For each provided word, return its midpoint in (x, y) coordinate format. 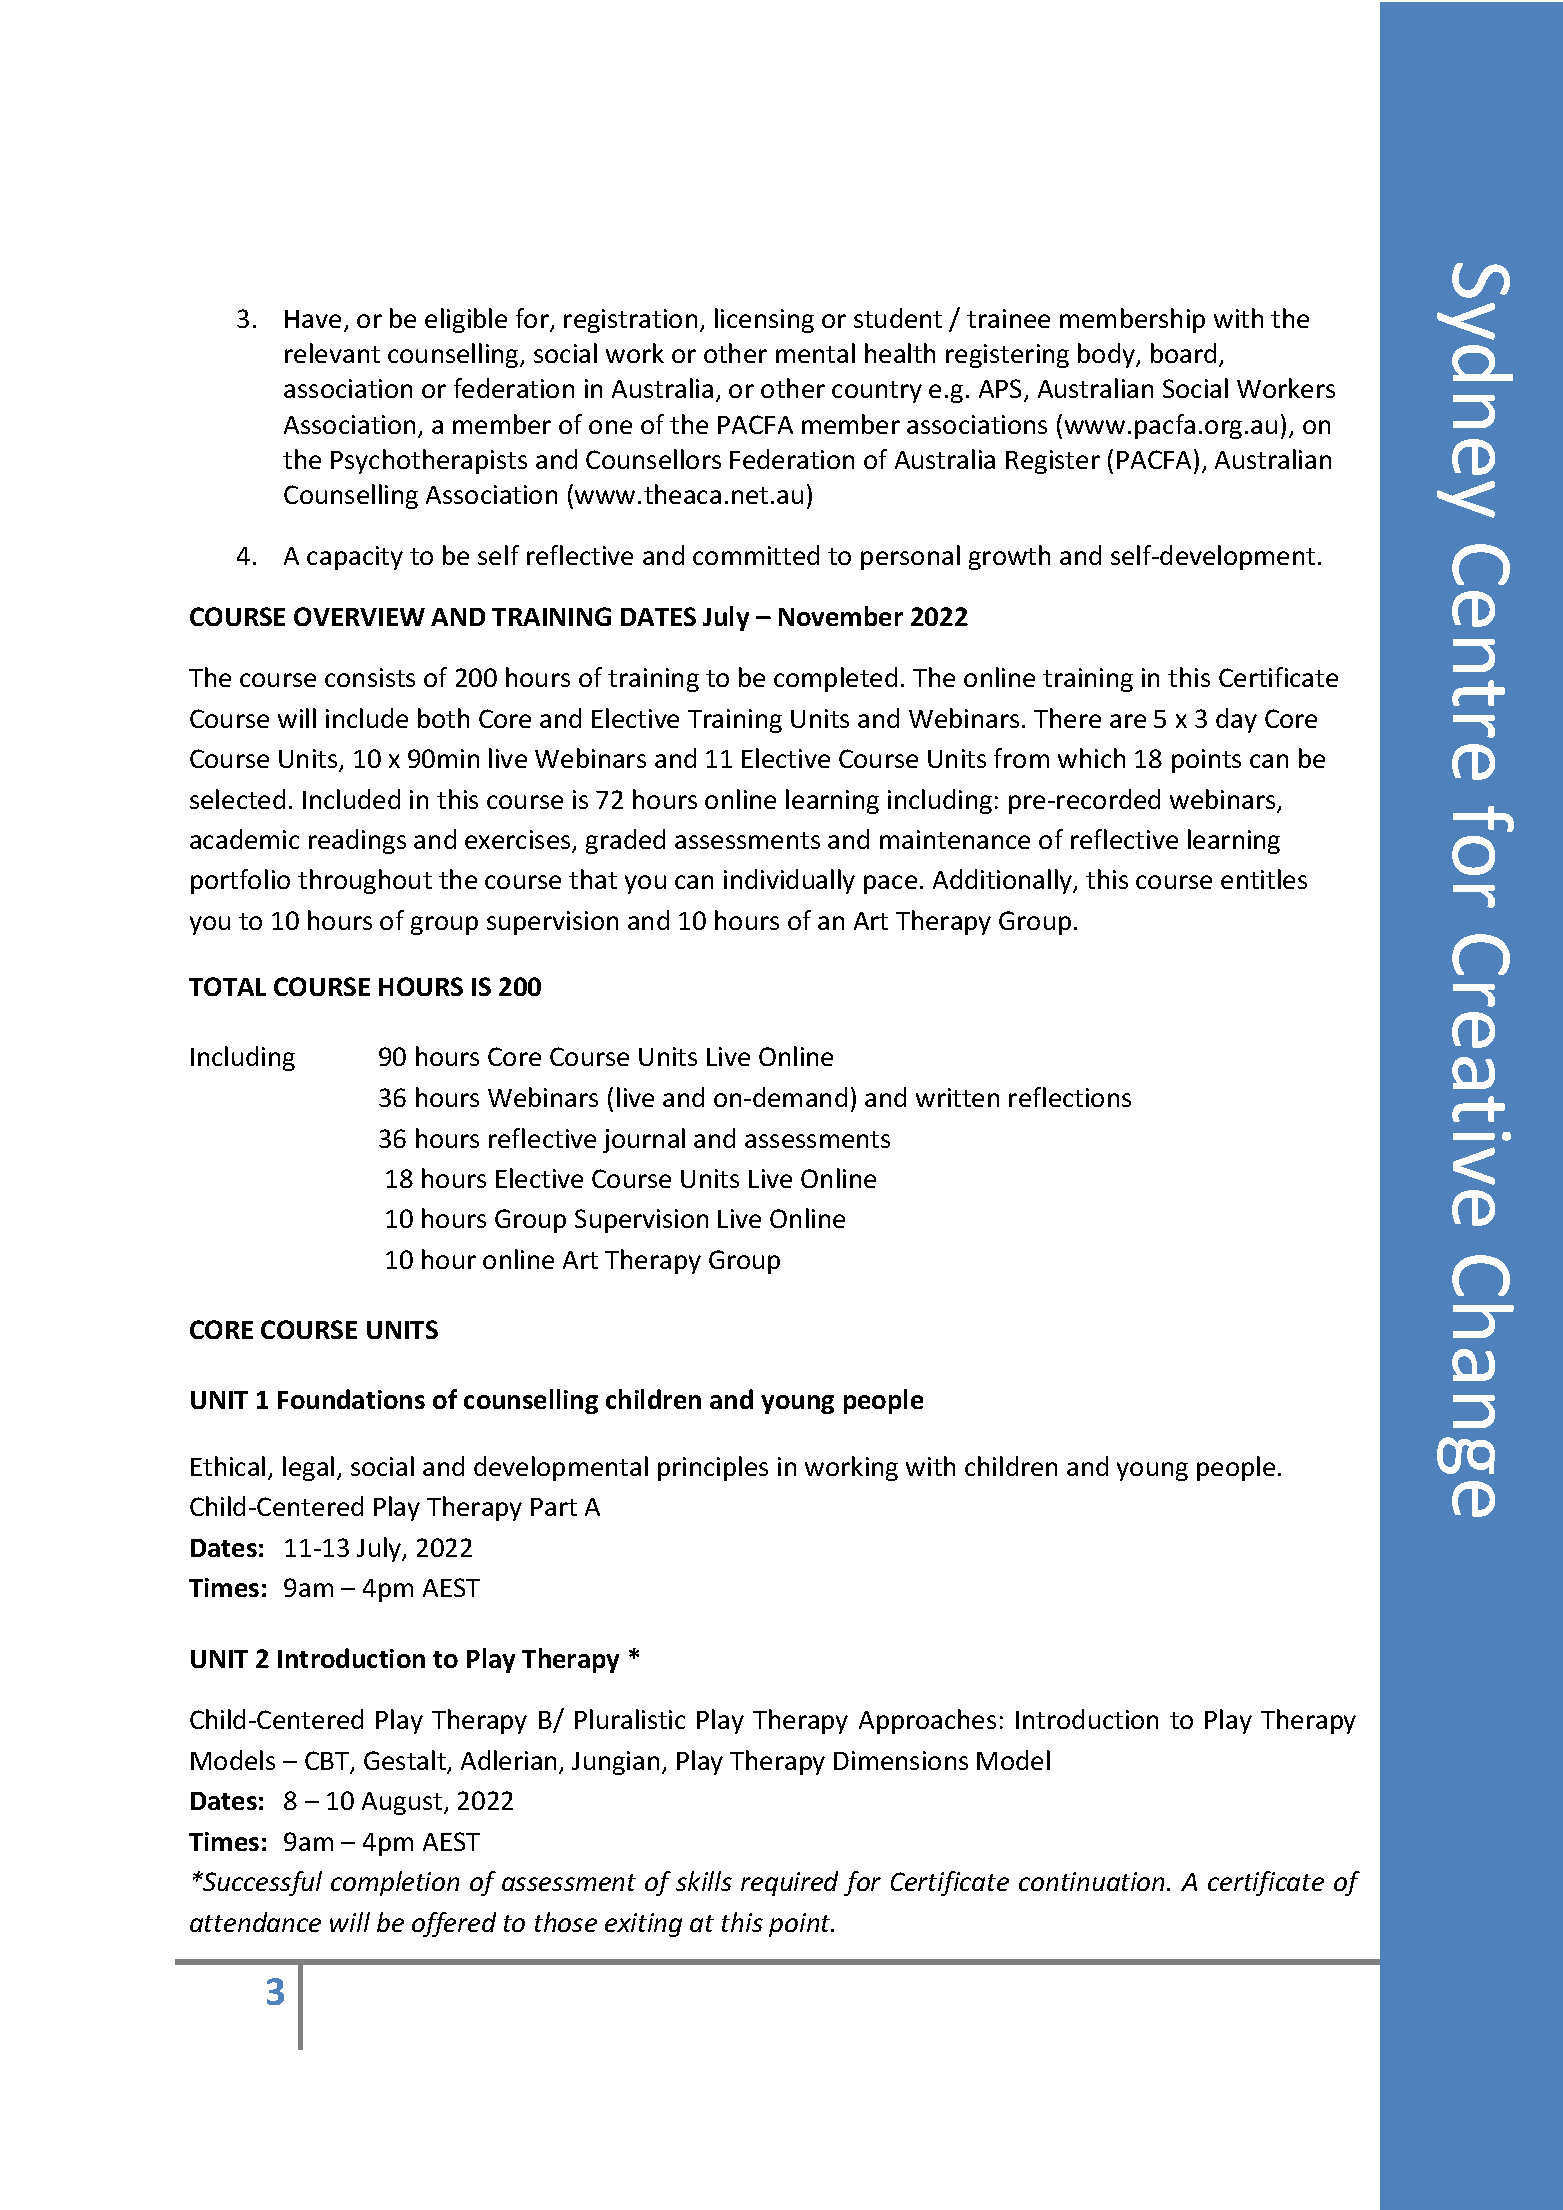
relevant (332, 353)
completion (395, 1883)
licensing (764, 320)
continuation (1093, 1881)
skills (704, 1881)
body (1107, 355)
